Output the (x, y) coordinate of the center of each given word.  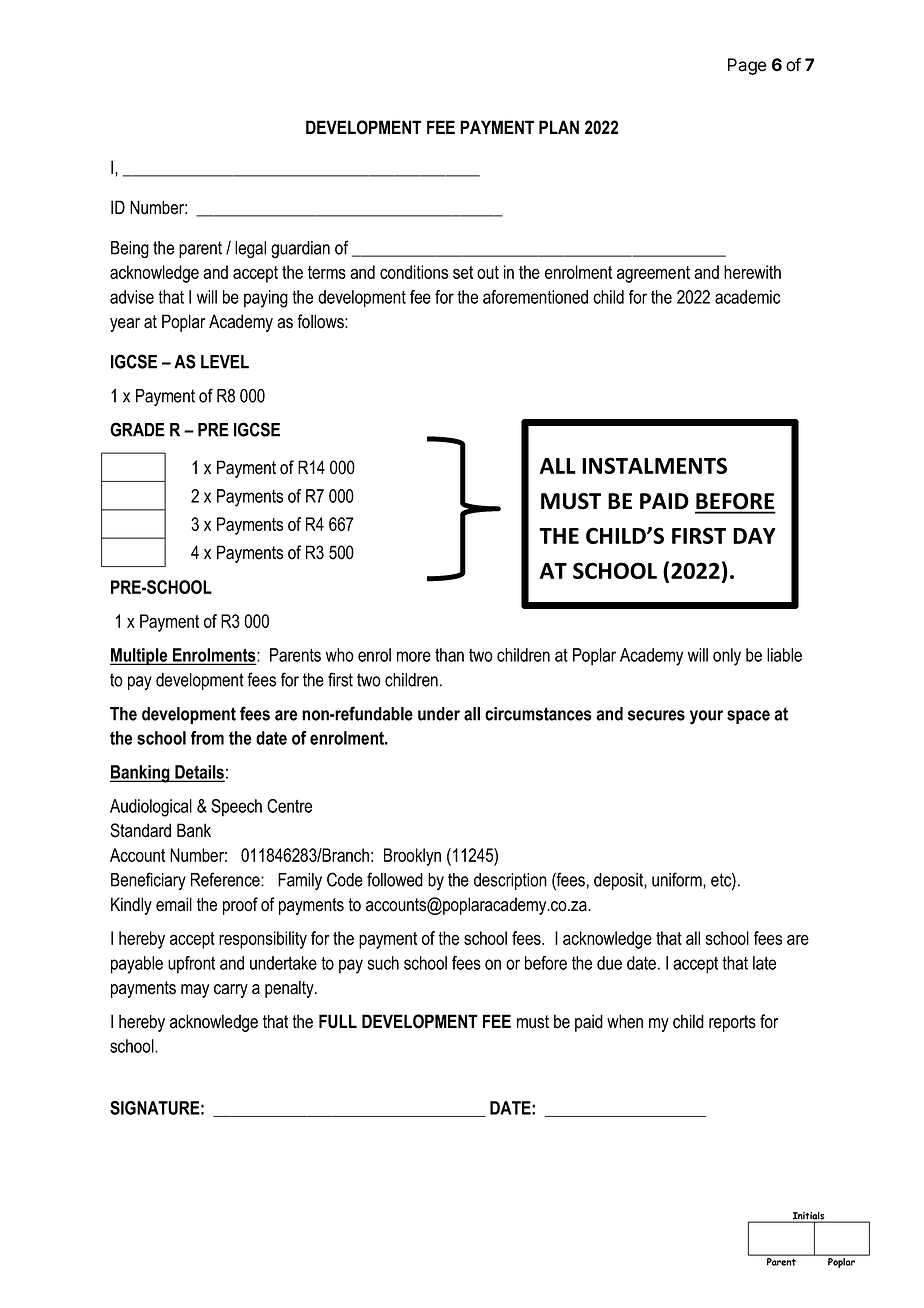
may (195, 991)
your (706, 717)
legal (250, 250)
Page (747, 66)
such (383, 963)
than (449, 655)
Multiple (140, 657)
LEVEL (225, 362)
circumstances (538, 714)
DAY (754, 536)
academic (747, 297)
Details (199, 773)
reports (732, 1023)
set (463, 272)
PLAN (559, 127)
